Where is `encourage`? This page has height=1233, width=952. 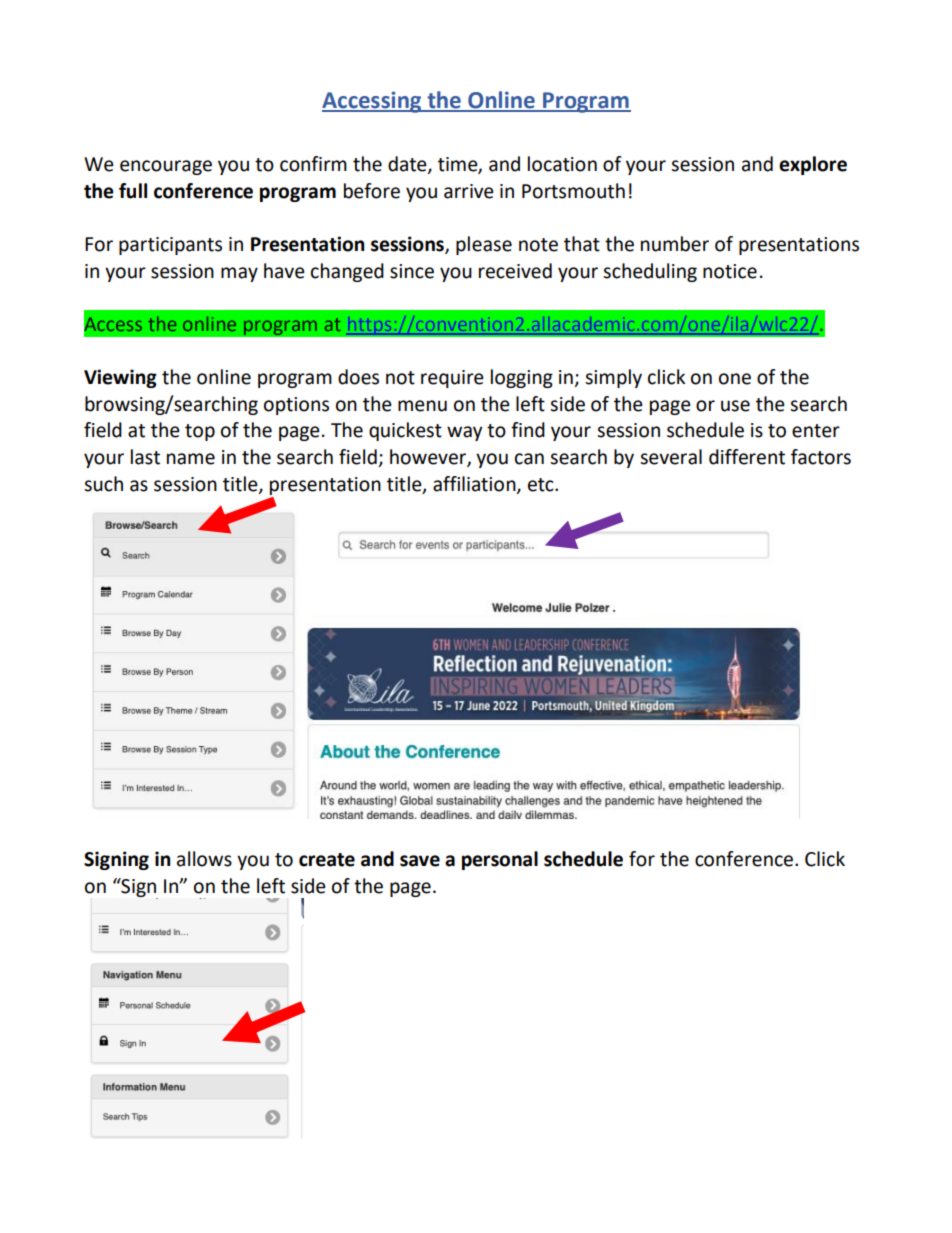
encourage is located at coordinates (166, 167).
